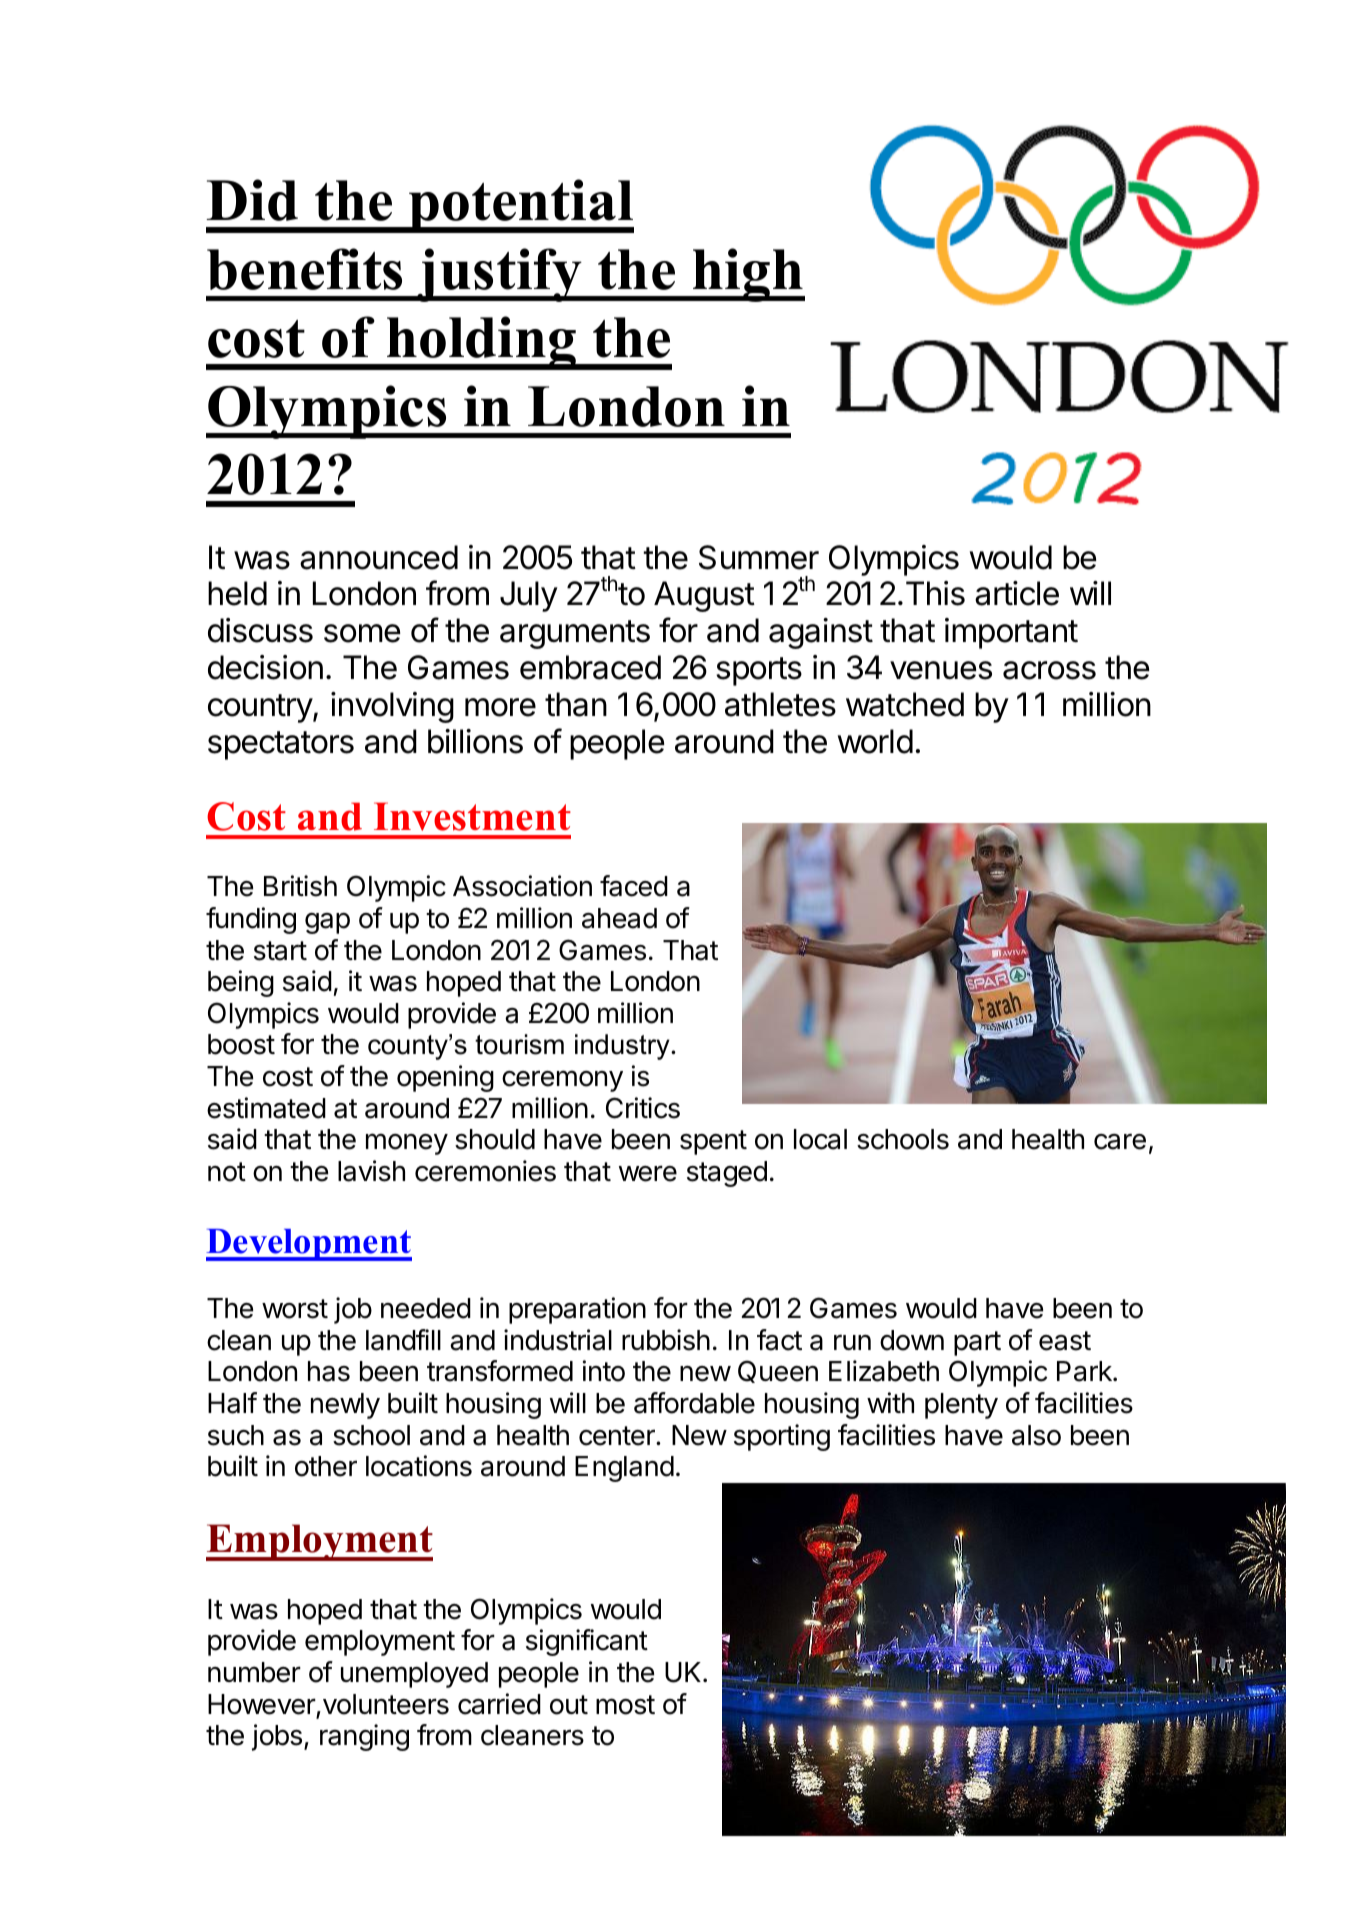 The image size is (1364, 1930). What do you see at coordinates (619, 918) in the document?
I see `ahead` at bounding box center [619, 918].
